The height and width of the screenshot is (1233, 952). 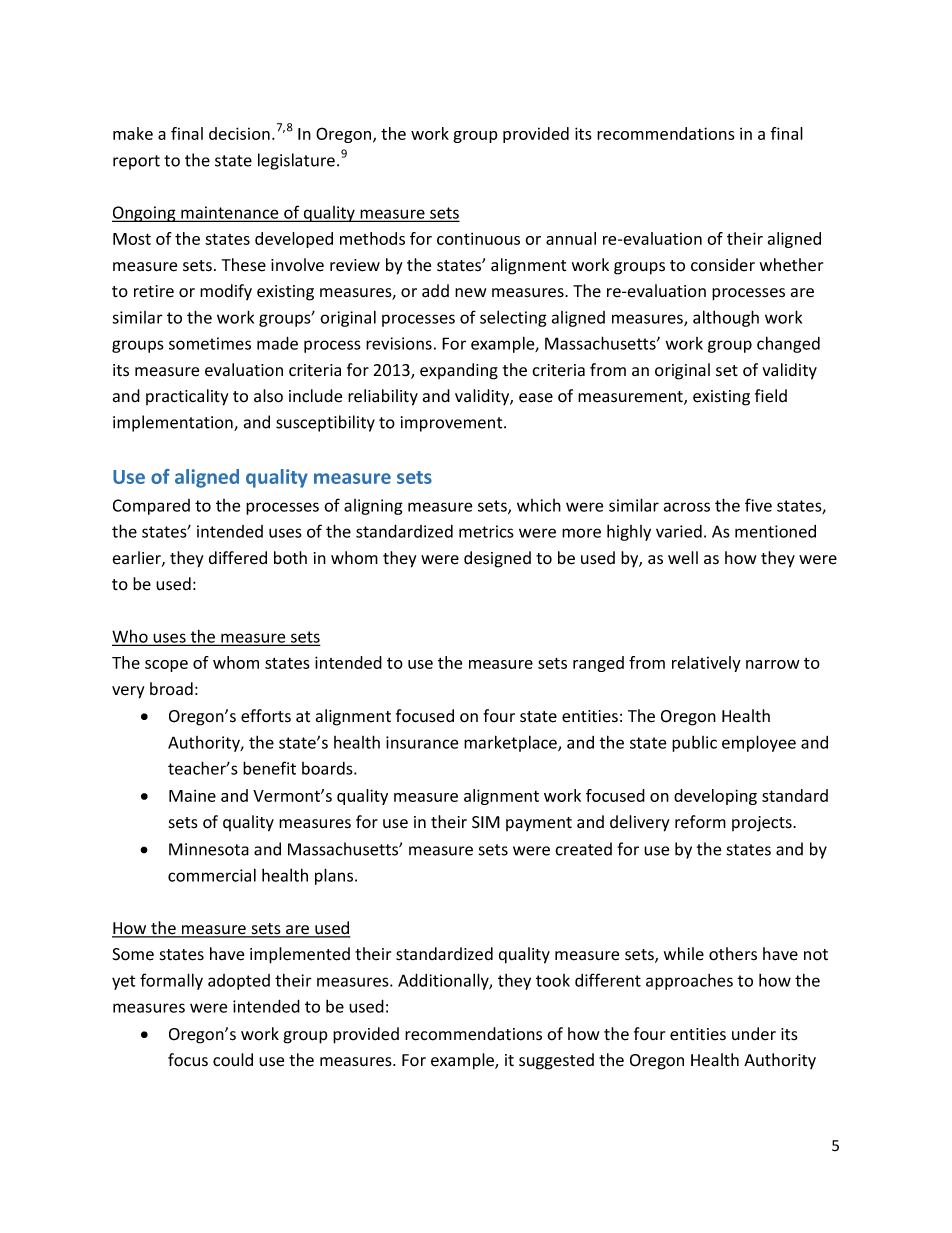 I want to click on decision, so click(x=239, y=133).
